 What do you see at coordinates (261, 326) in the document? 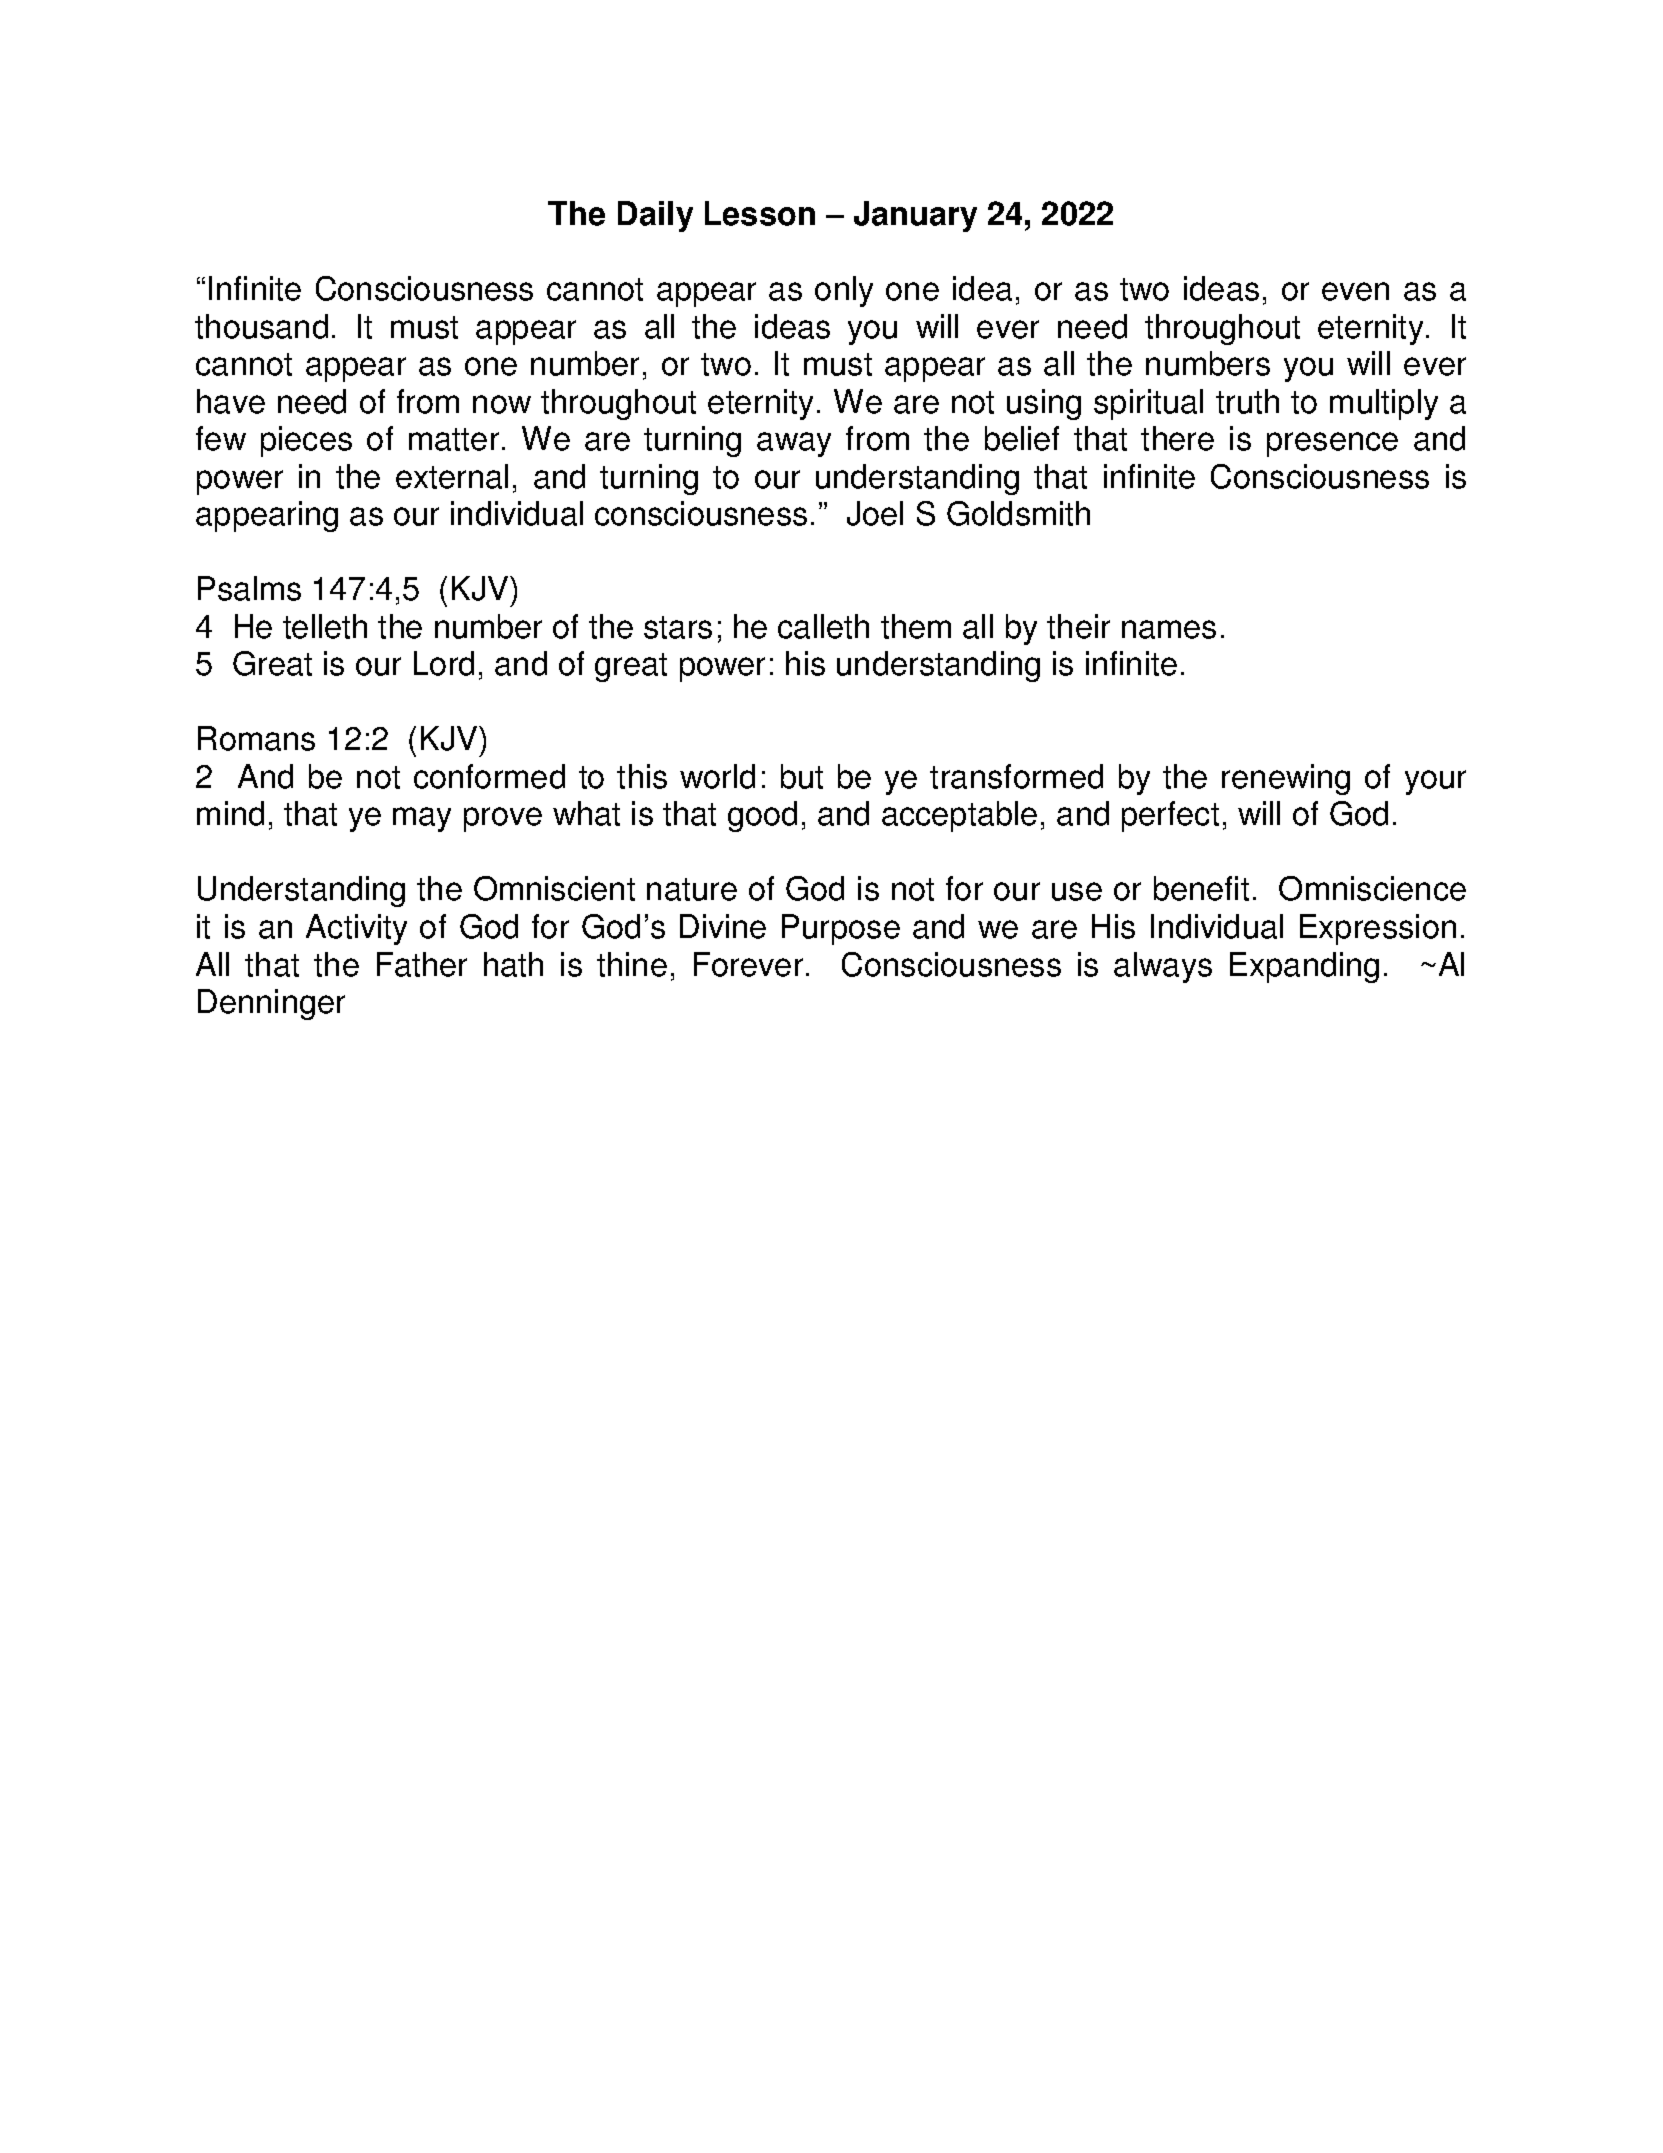
I see `thousand` at bounding box center [261, 326].
